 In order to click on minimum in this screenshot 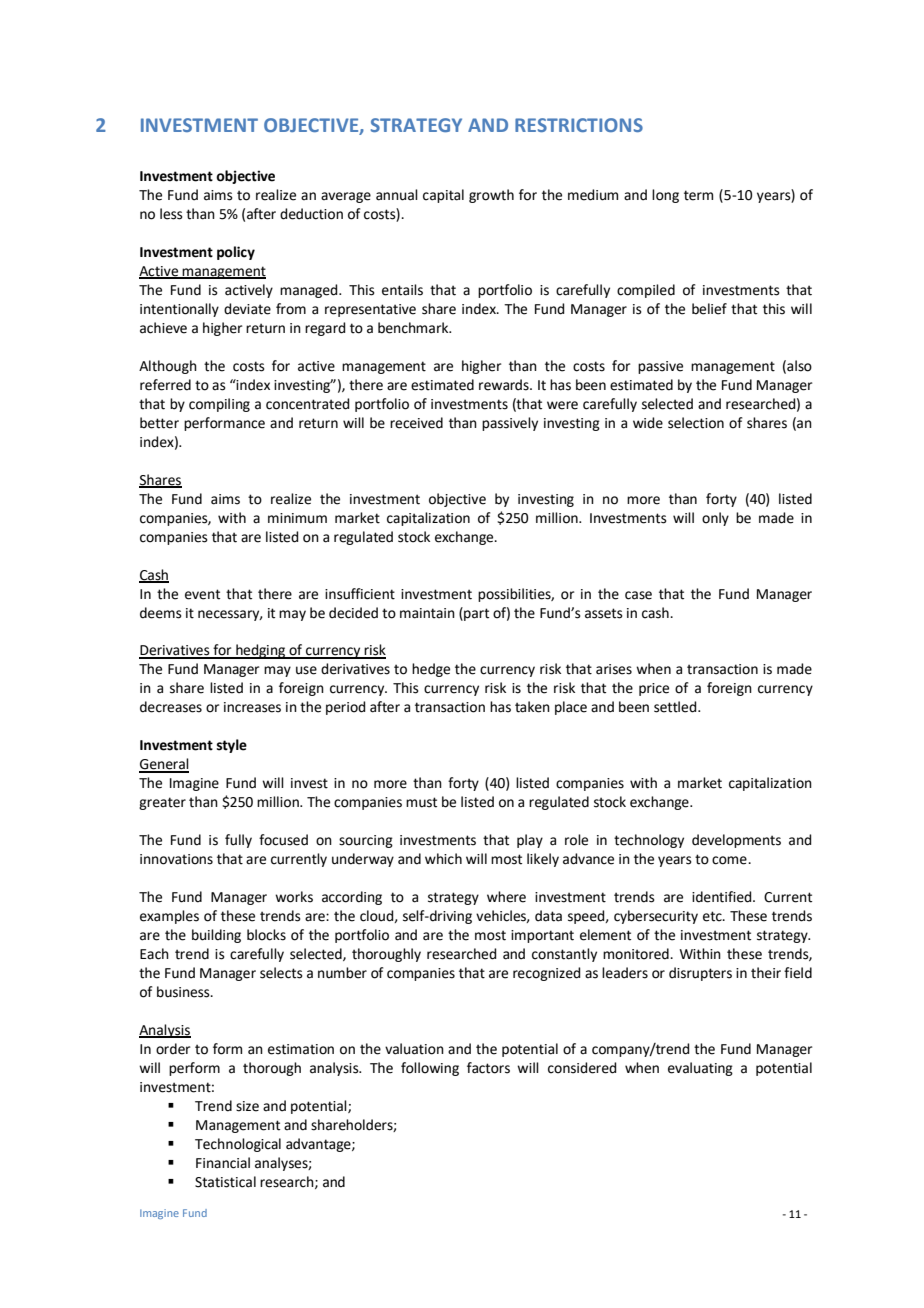, I will do `click(297, 518)`.
